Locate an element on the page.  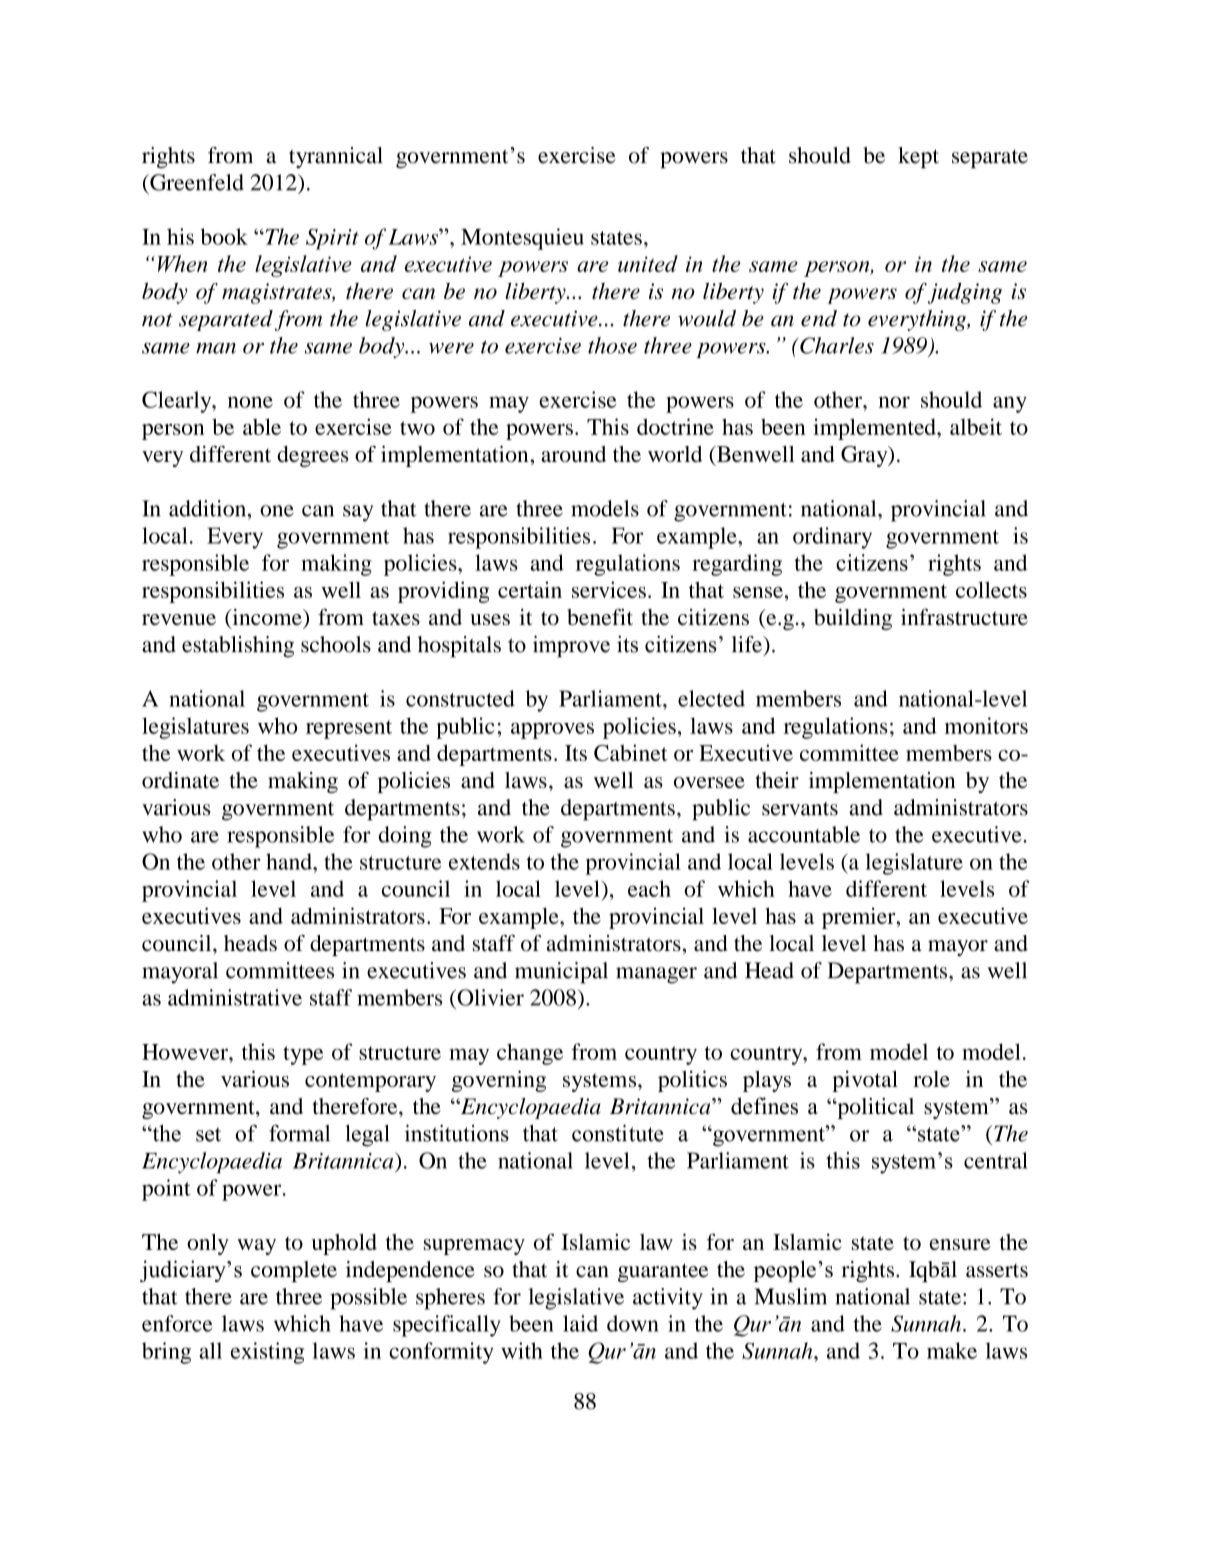
around is located at coordinates (573, 454).
